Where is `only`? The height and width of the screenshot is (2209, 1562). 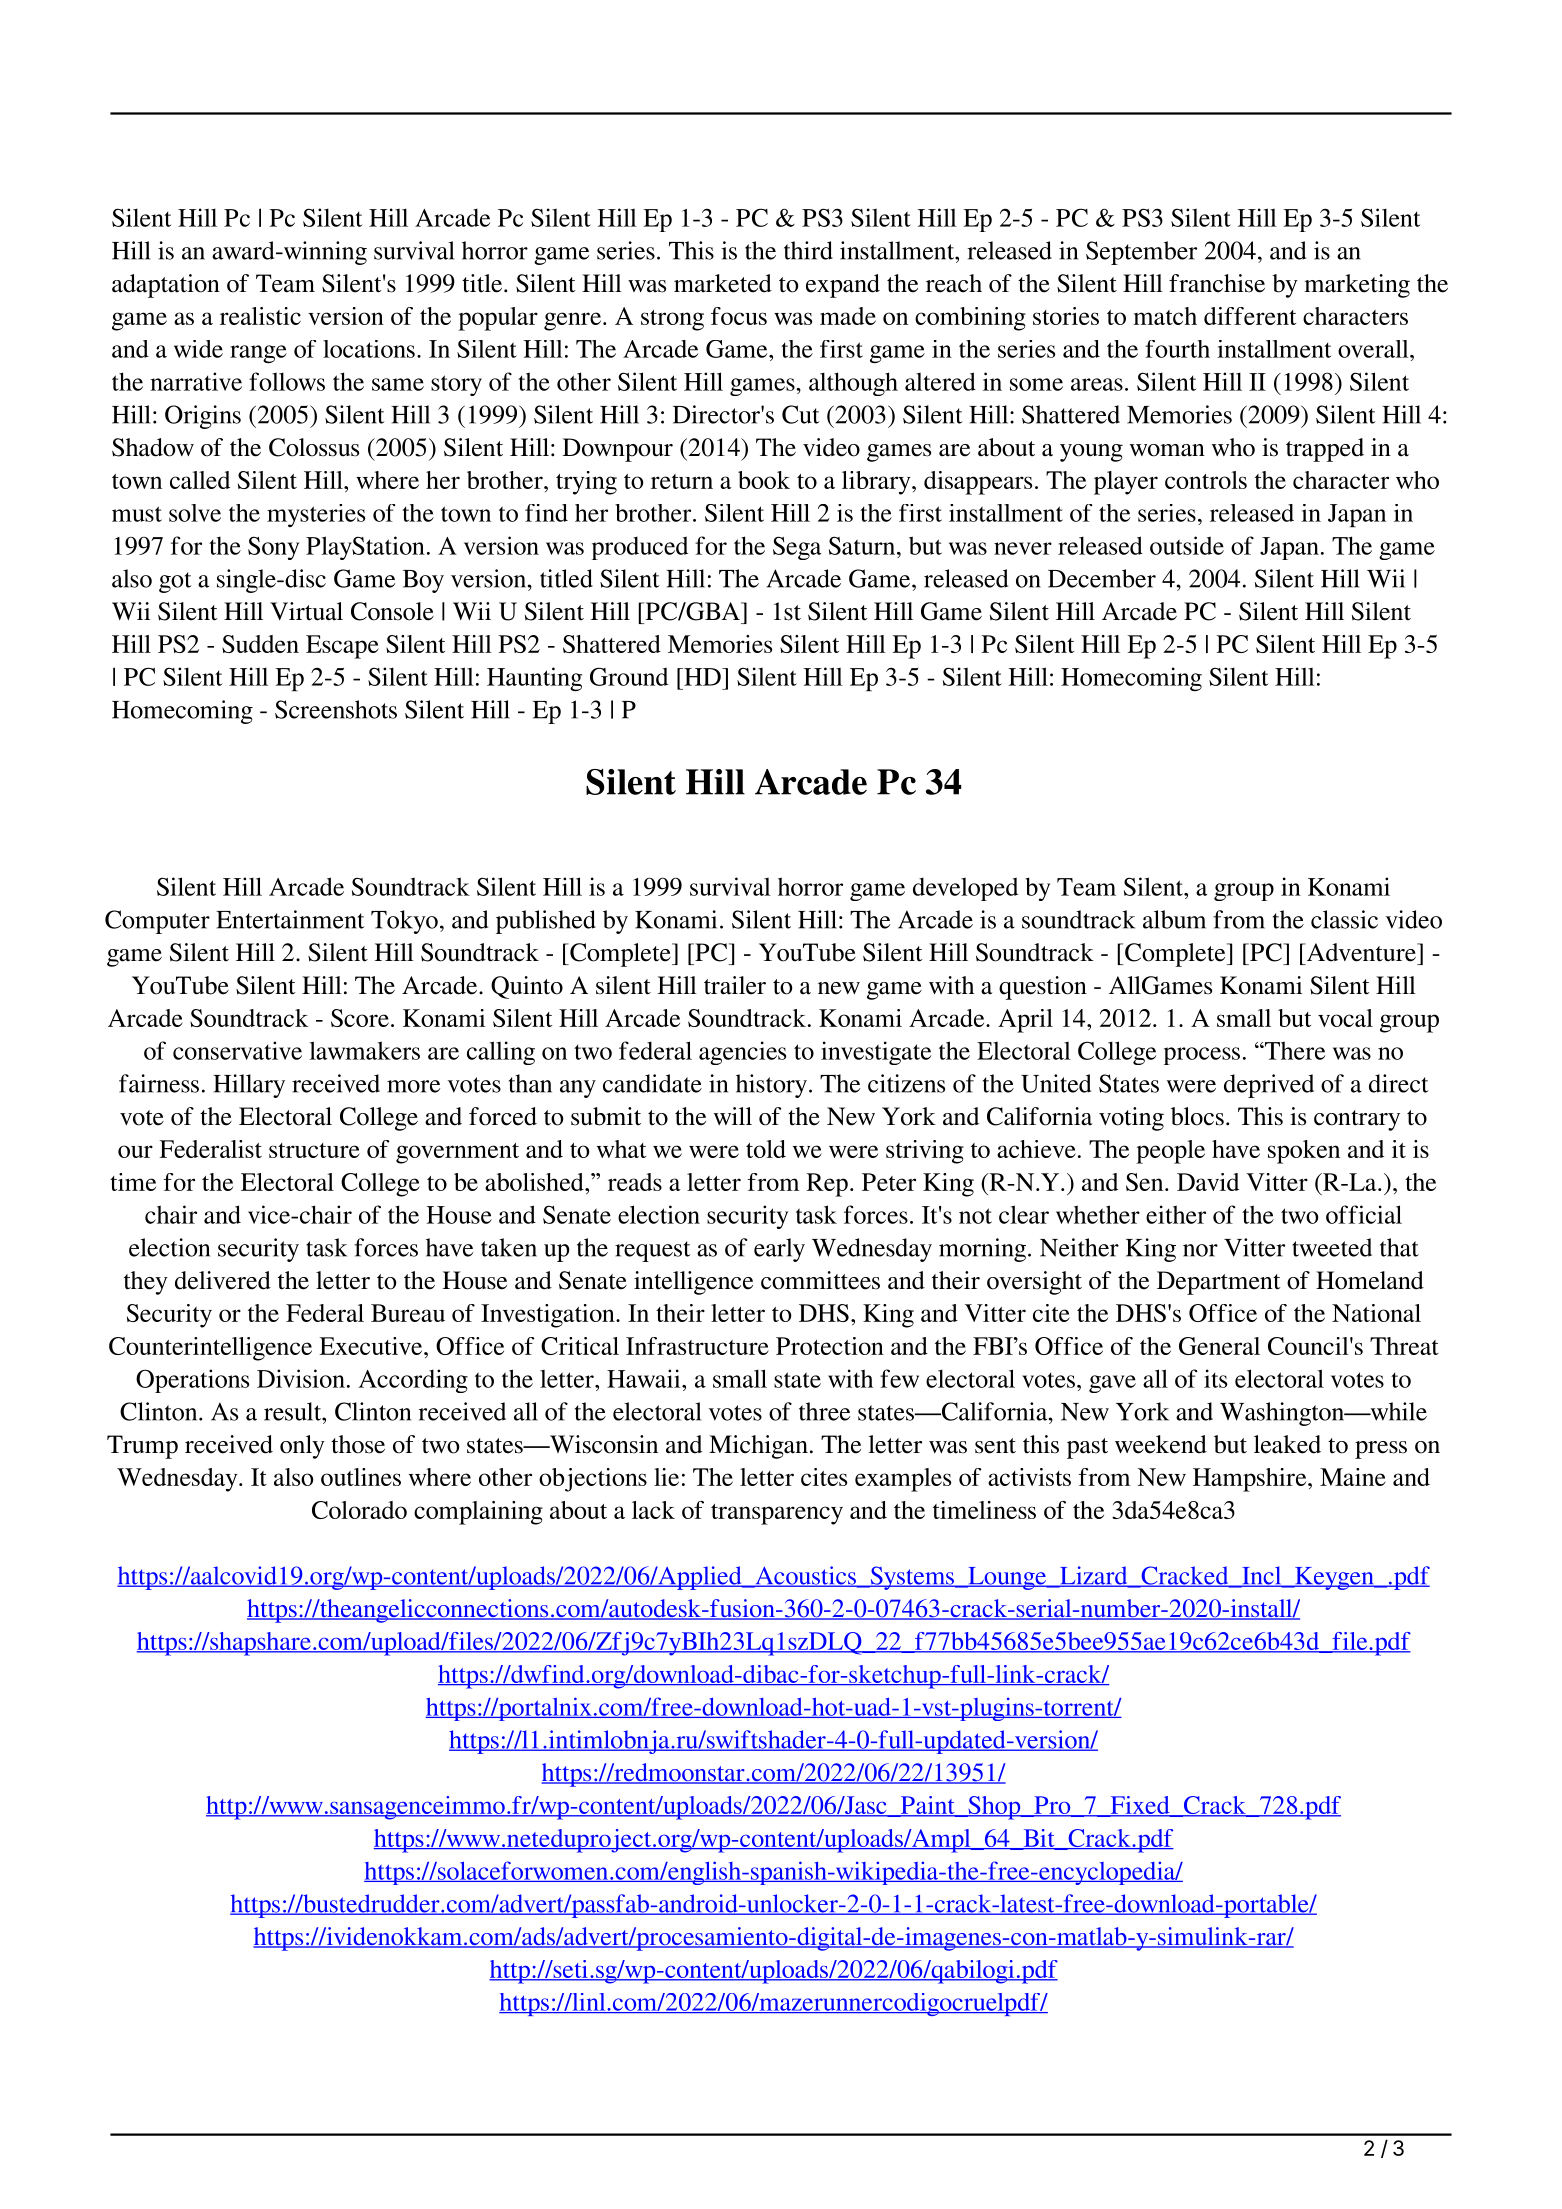
only is located at coordinates (302, 1447).
